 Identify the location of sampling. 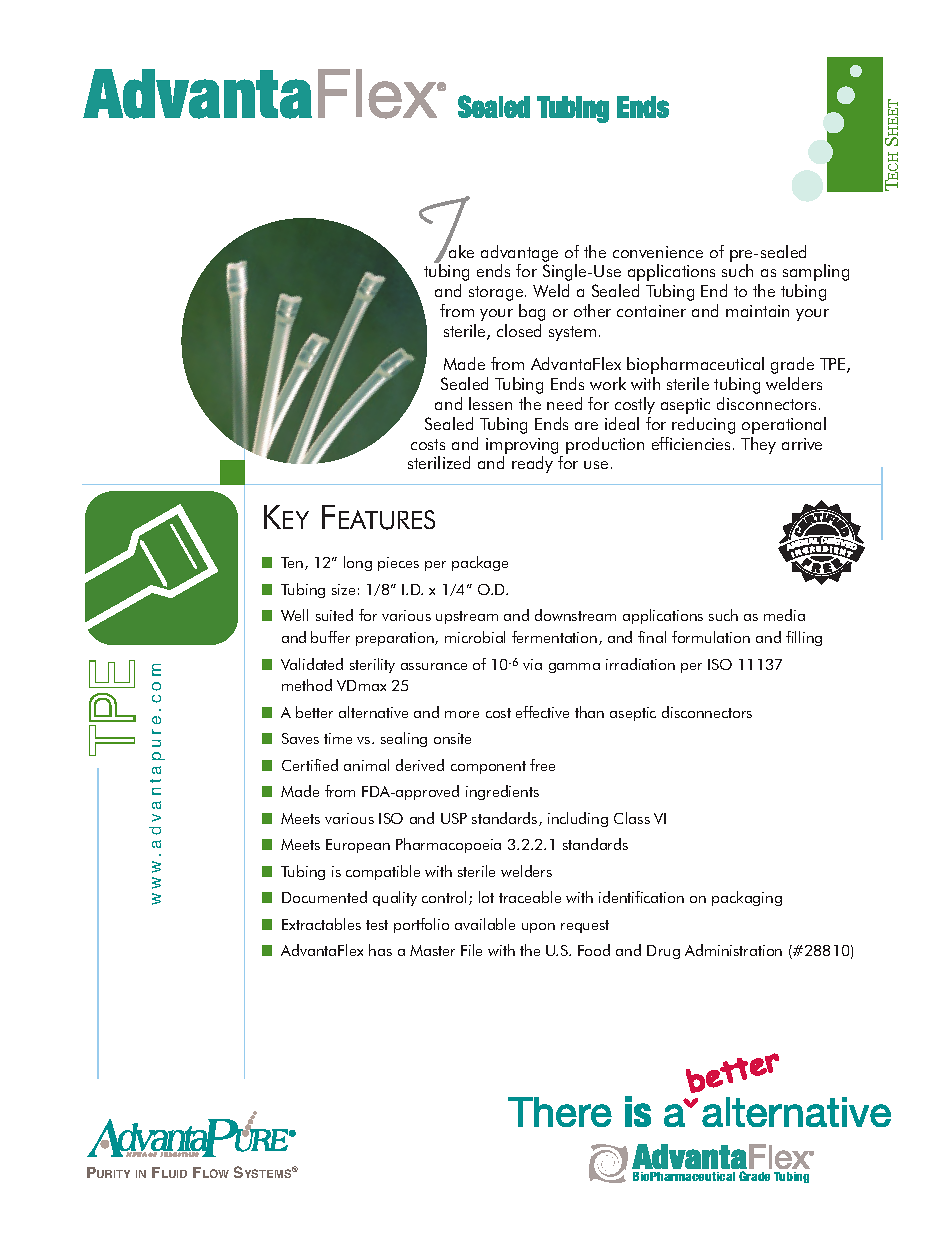
(816, 272).
